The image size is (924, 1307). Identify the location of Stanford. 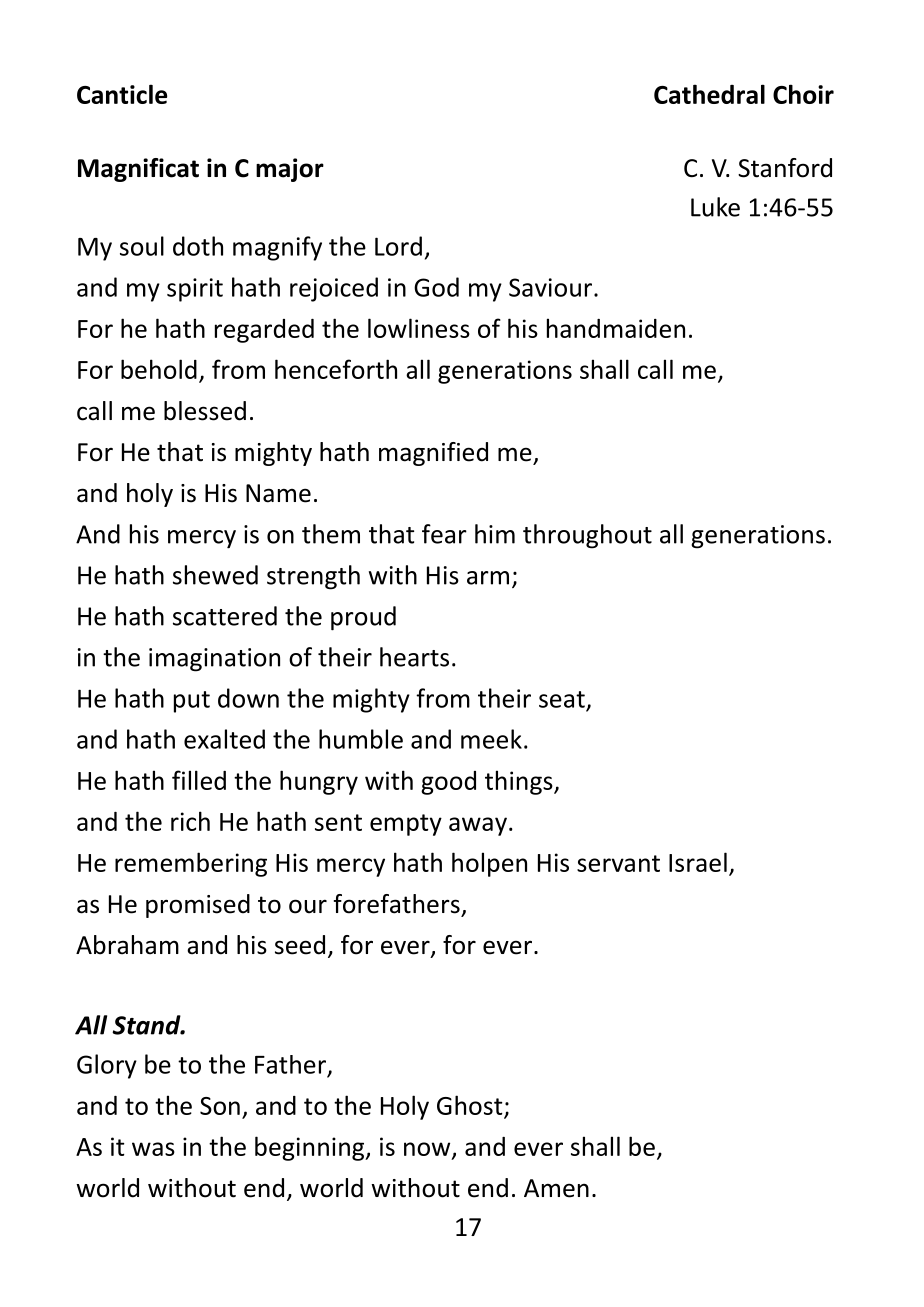
(785, 168).
